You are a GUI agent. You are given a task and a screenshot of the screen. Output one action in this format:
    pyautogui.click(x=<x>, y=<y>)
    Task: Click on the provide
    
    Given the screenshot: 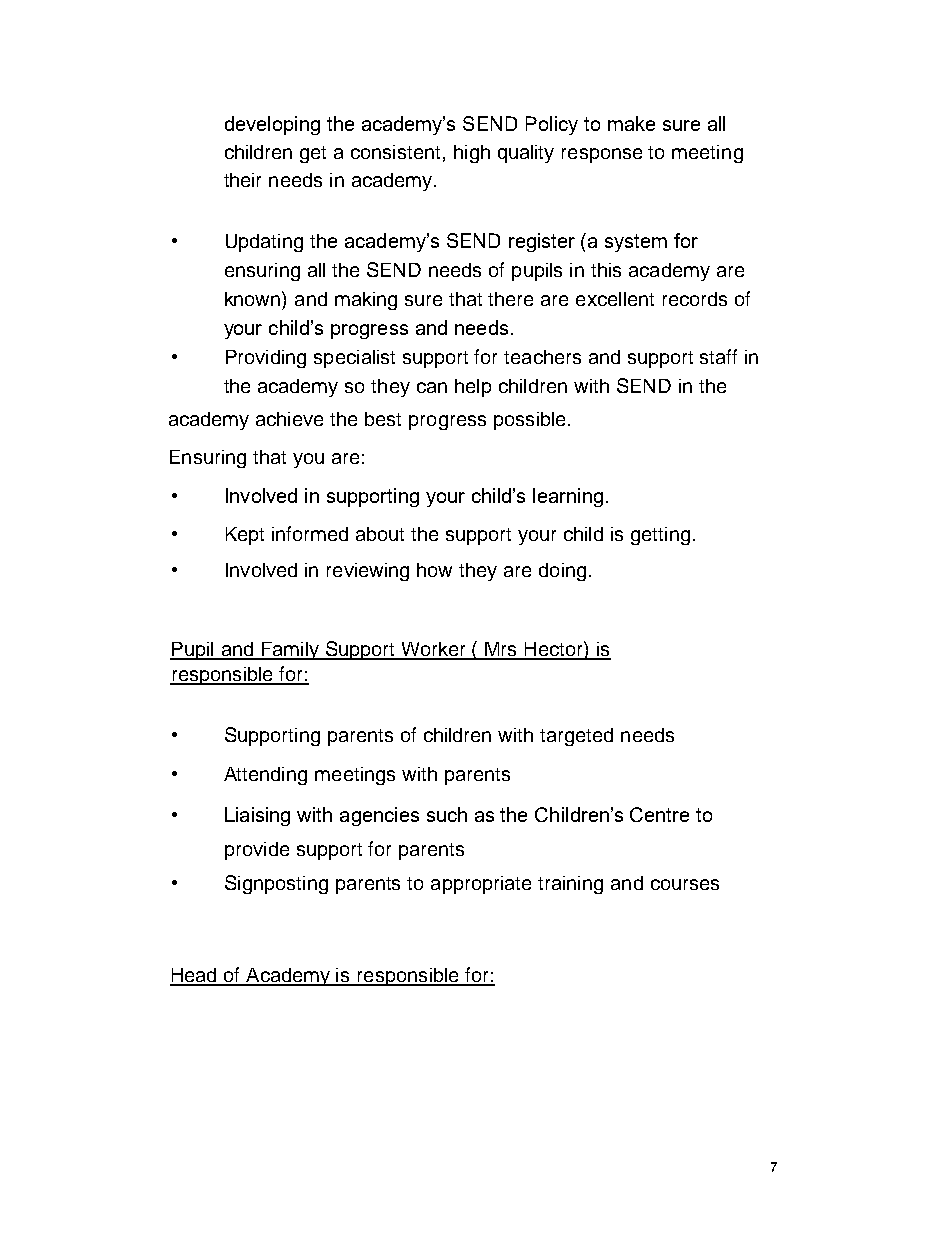 What is the action you would take?
    pyautogui.click(x=257, y=851)
